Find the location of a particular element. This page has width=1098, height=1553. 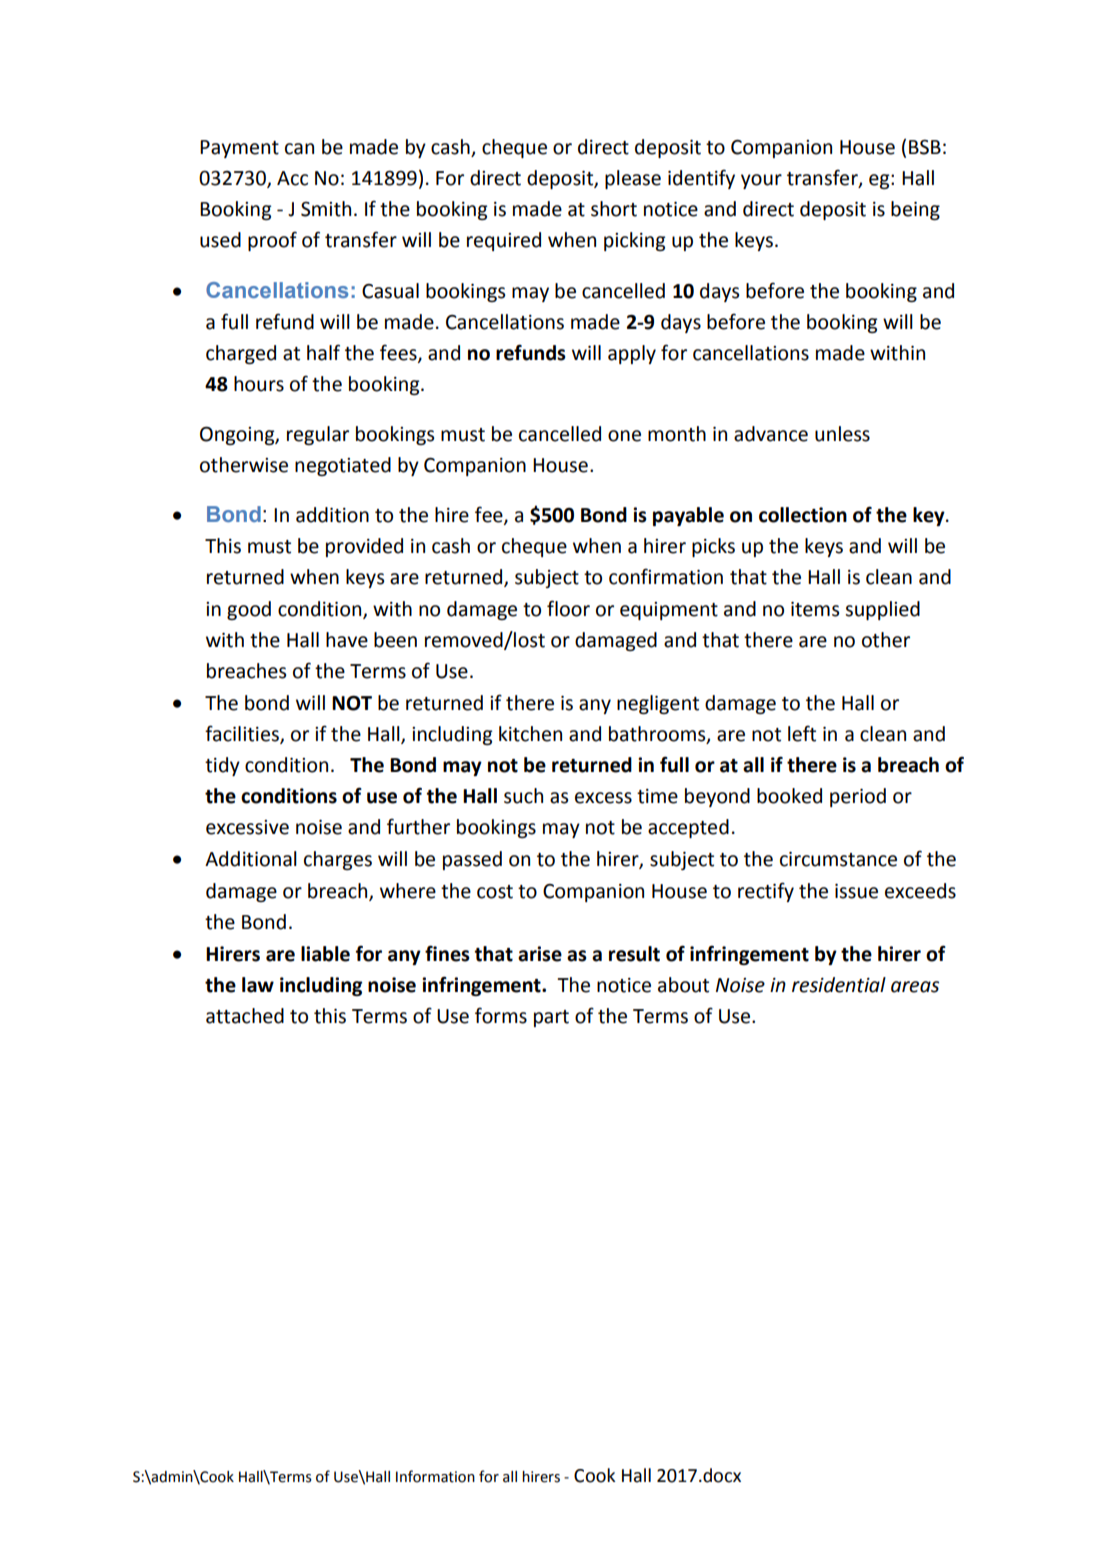

charges is located at coordinates (338, 860).
